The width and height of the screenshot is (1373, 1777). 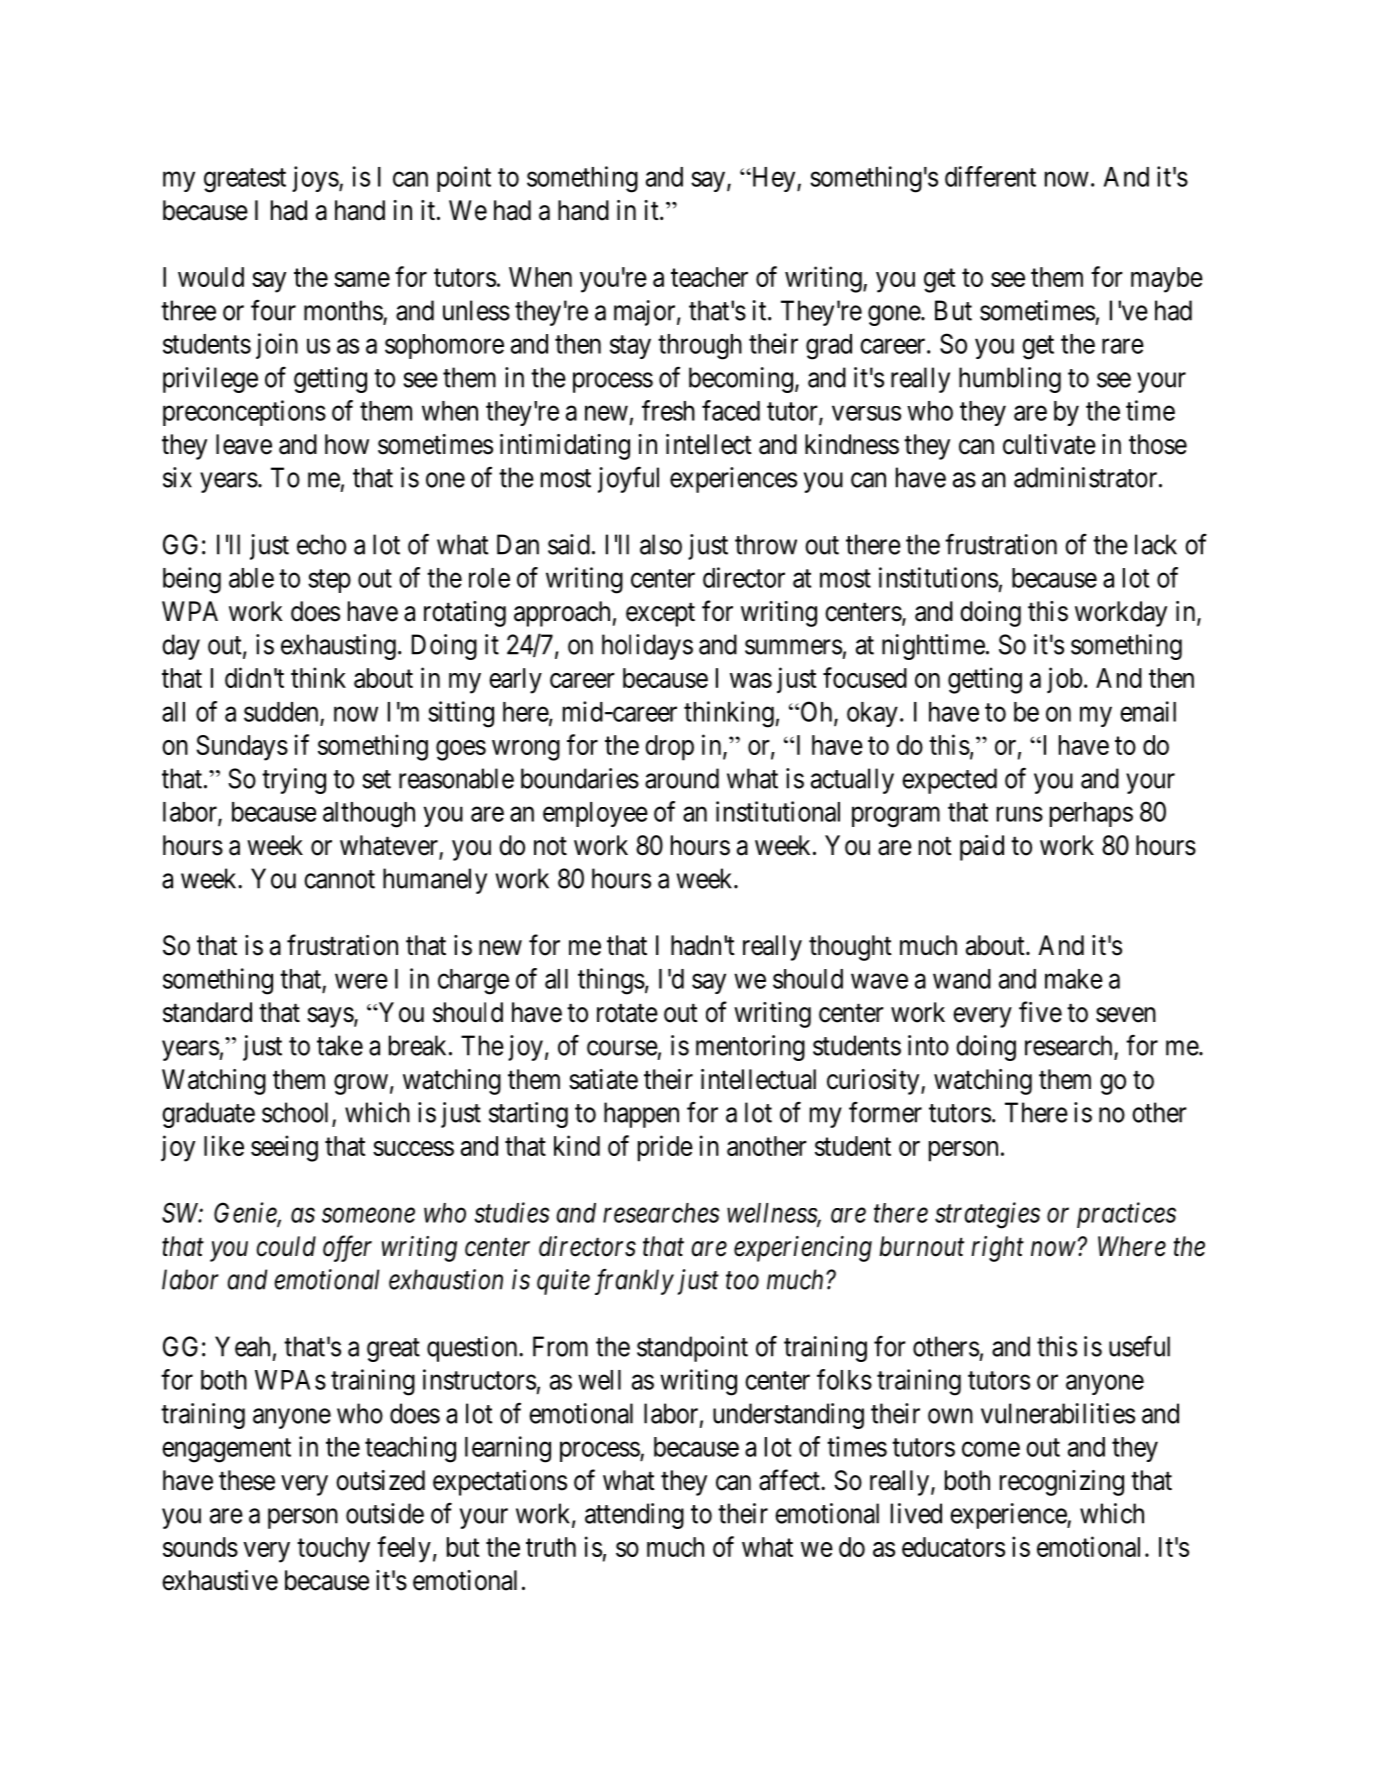 What do you see at coordinates (634, 1282) in the screenshot?
I see `frankly` at bounding box center [634, 1282].
